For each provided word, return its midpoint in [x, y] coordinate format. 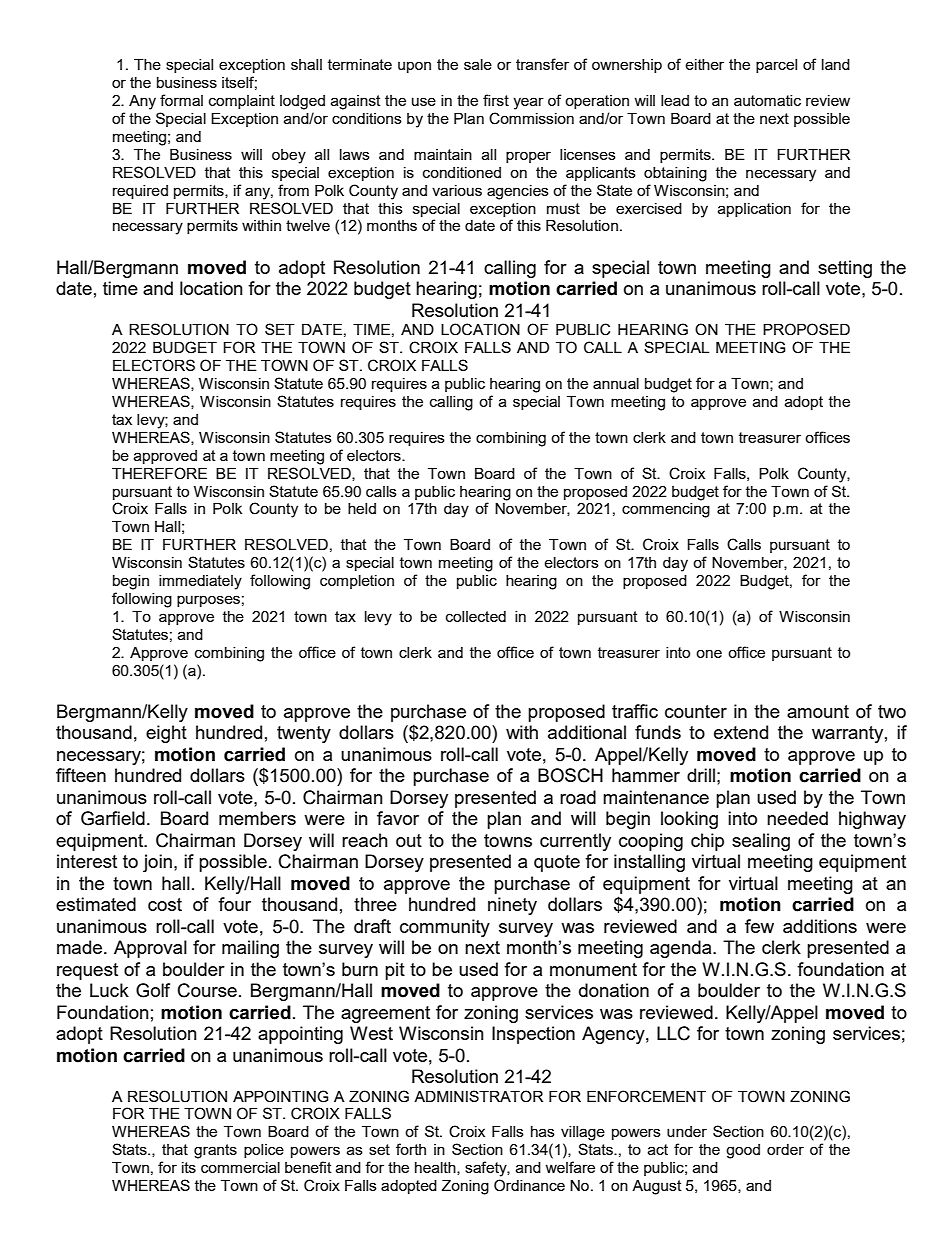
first [496, 100]
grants [215, 1151]
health [436, 1168]
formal [181, 100]
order [785, 1149]
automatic [767, 100]
